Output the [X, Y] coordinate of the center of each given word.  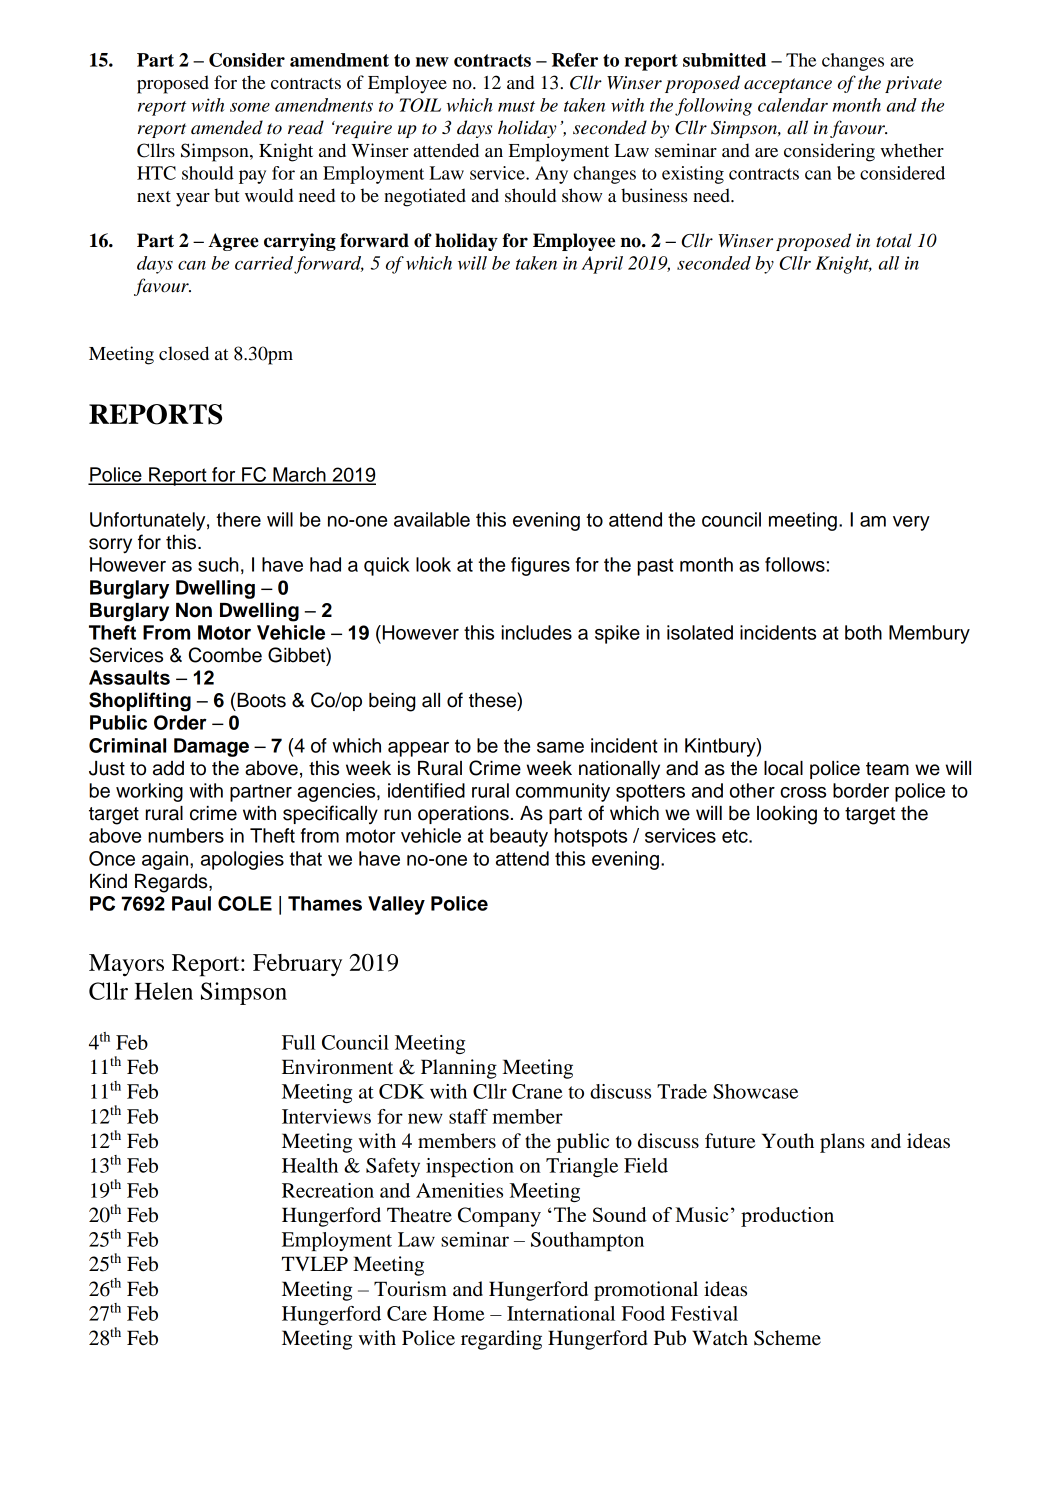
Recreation [328, 1190]
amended [227, 127]
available [432, 519]
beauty [519, 837]
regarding [501, 1340]
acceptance [788, 85]
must [516, 106]
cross [803, 792]
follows [795, 564]
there [238, 519]
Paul [191, 903]
